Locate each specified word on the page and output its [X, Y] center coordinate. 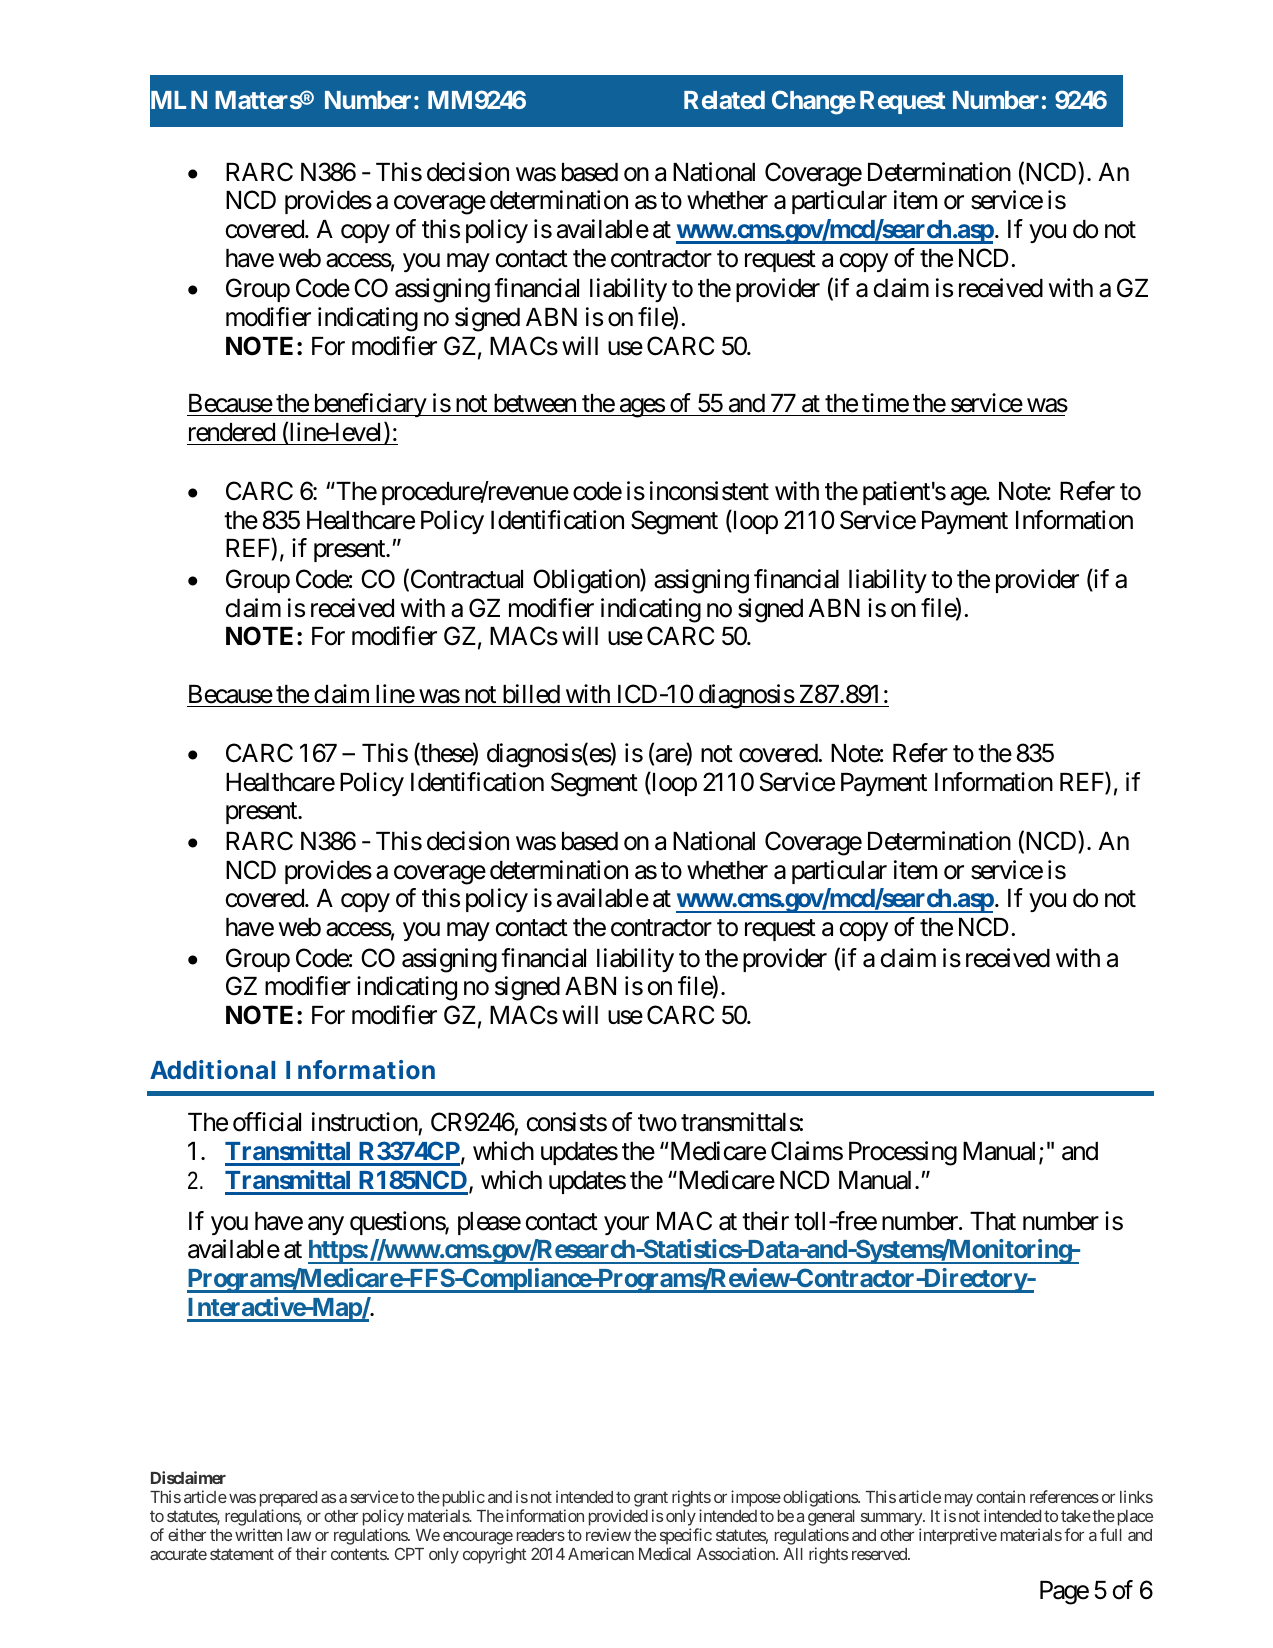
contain [1000, 1496]
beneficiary [369, 405]
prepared [288, 1499]
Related [724, 100]
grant [651, 1499]
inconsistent [709, 491]
